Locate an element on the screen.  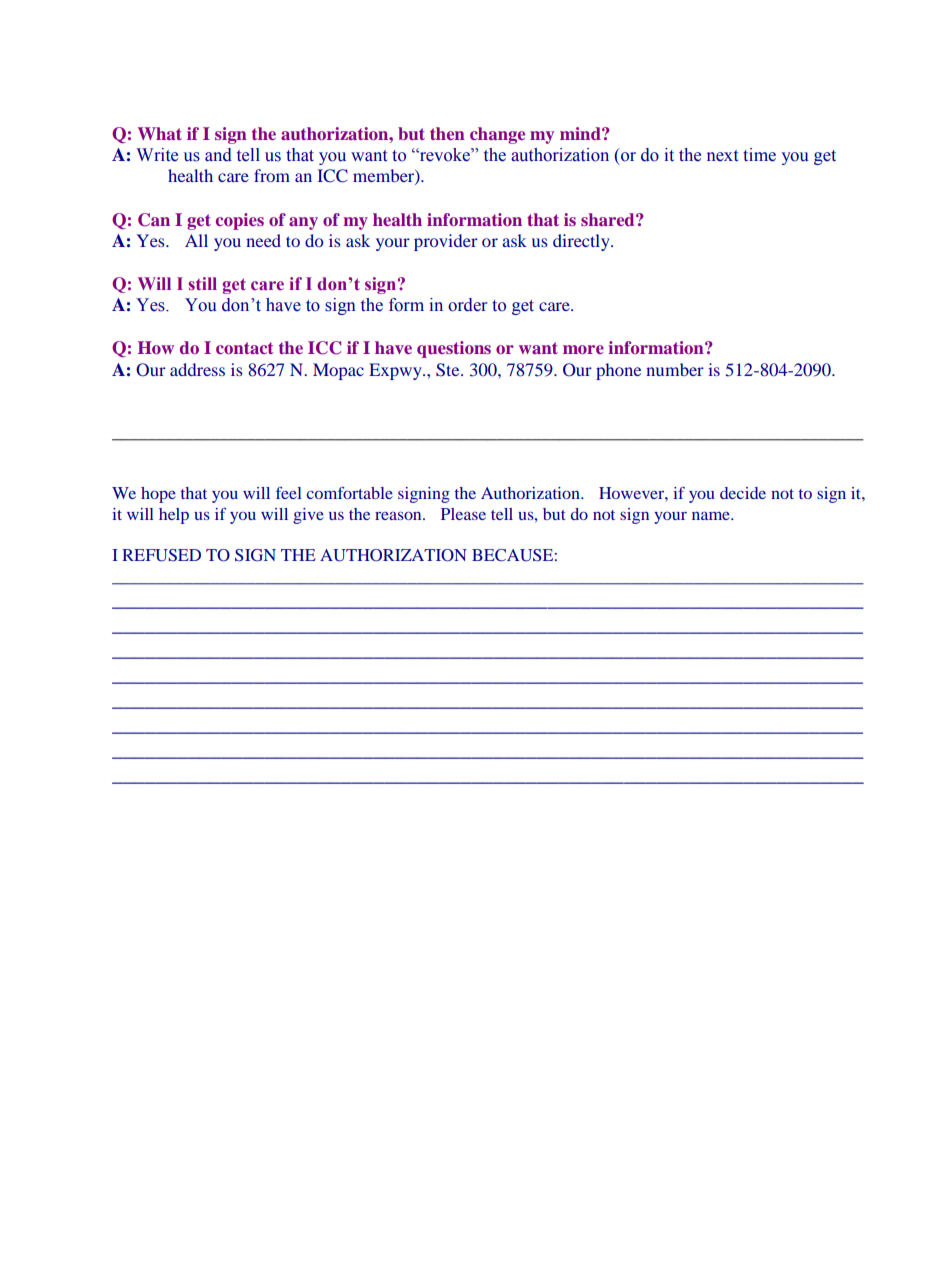
next is located at coordinates (722, 156).
